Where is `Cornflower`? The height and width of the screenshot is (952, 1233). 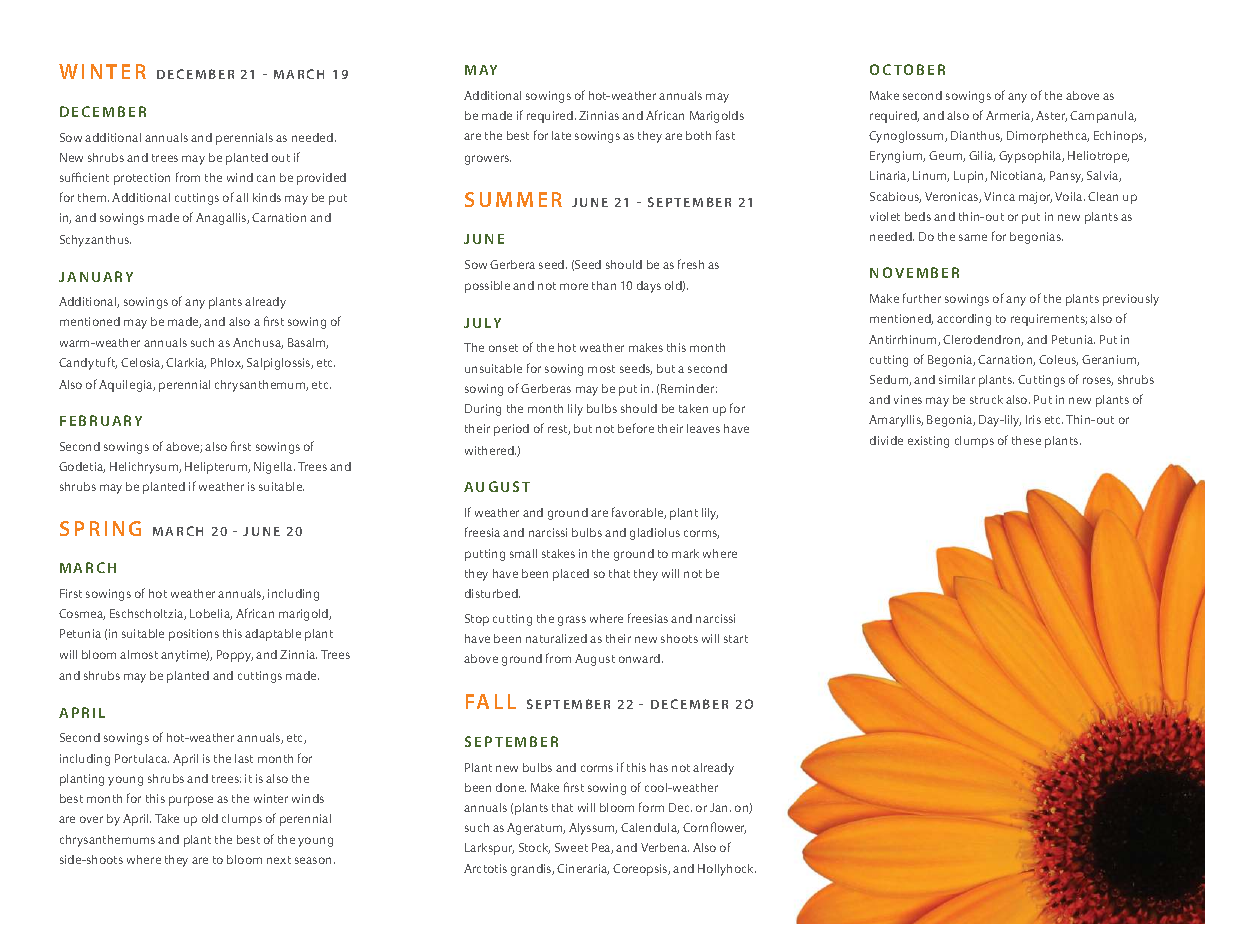 Cornflower is located at coordinates (714, 828).
